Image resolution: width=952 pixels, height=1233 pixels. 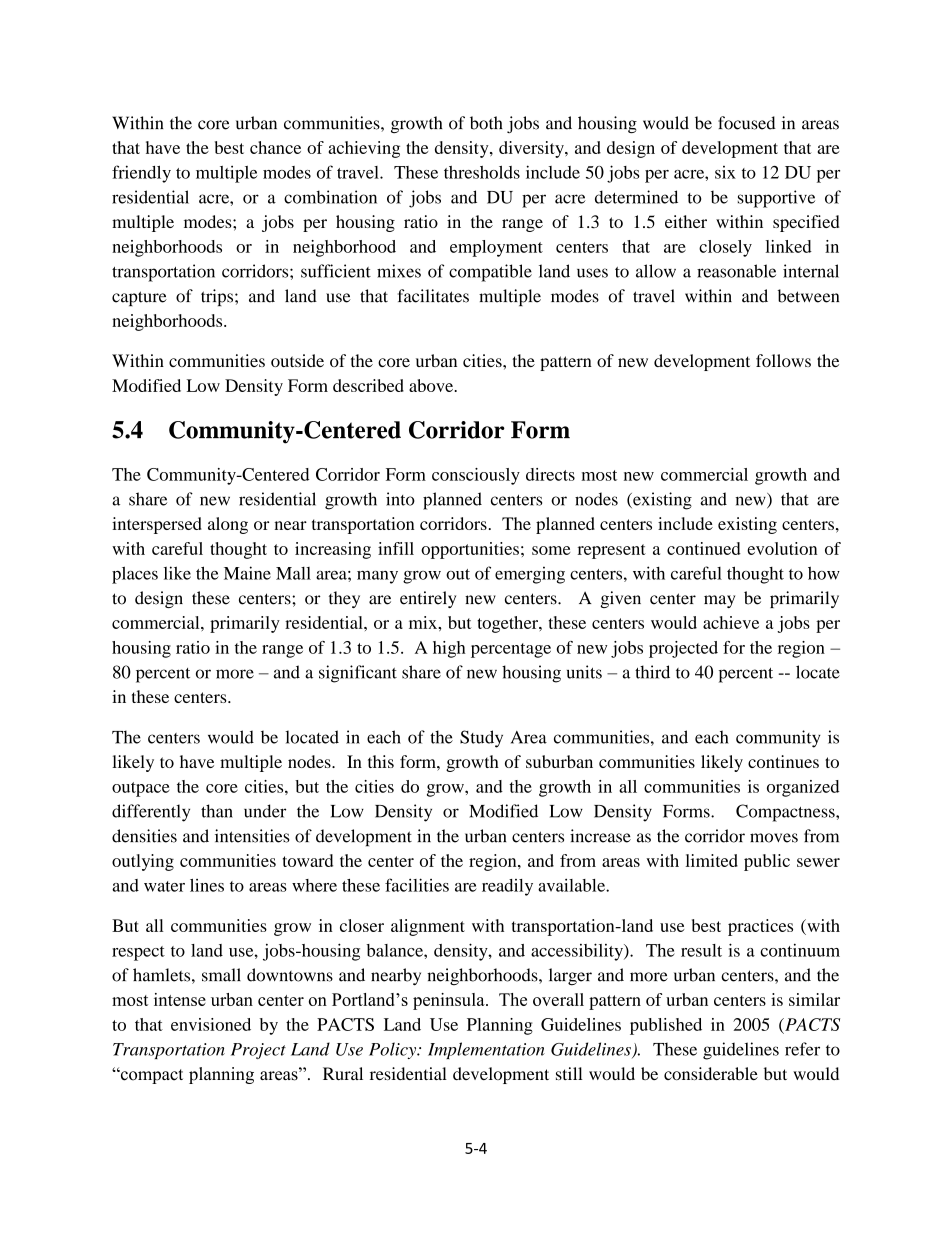 What do you see at coordinates (486, 1050) in the screenshot?
I see `Implementation` at bounding box center [486, 1050].
